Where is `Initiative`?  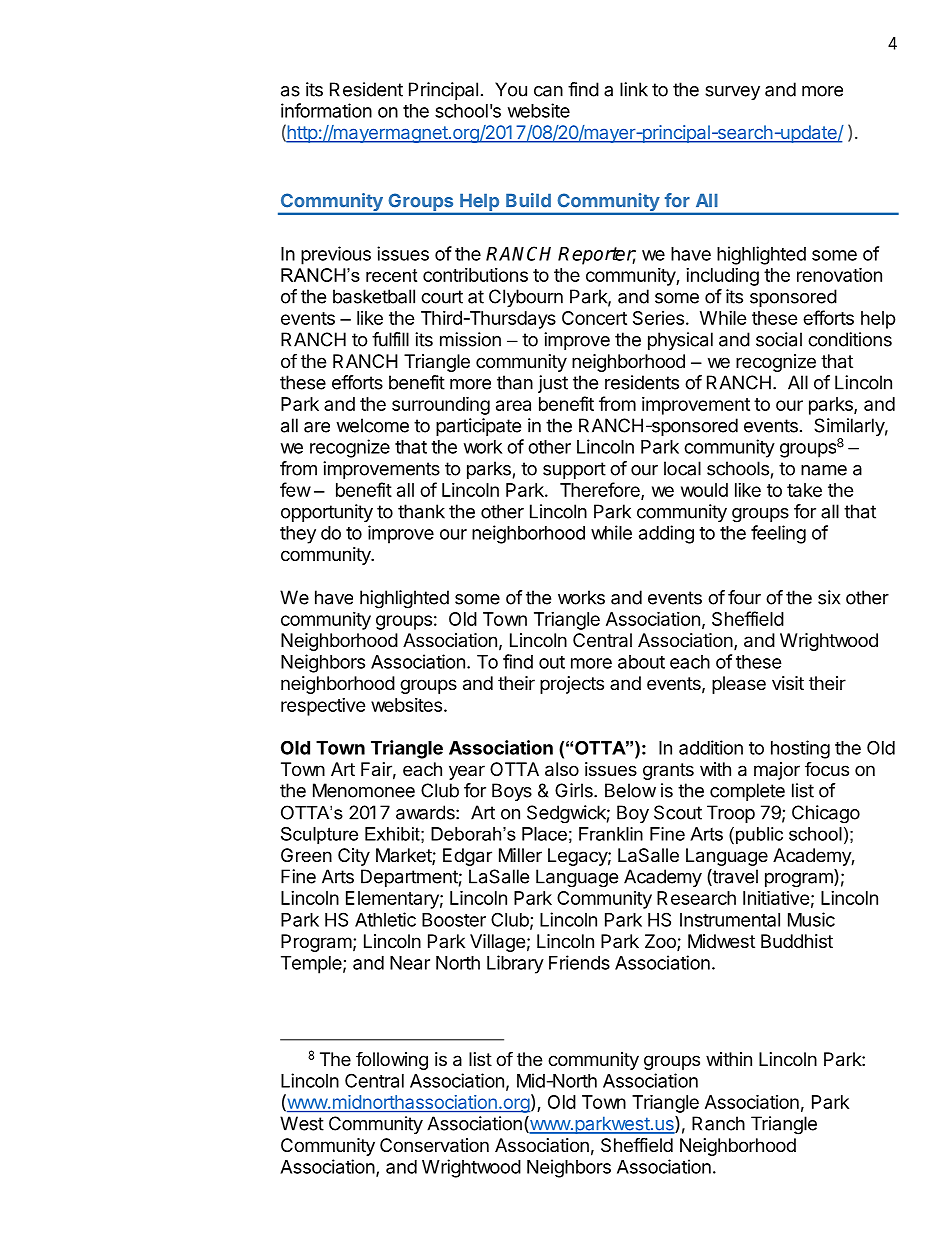
Initiative is located at coordinates (776, 897).
